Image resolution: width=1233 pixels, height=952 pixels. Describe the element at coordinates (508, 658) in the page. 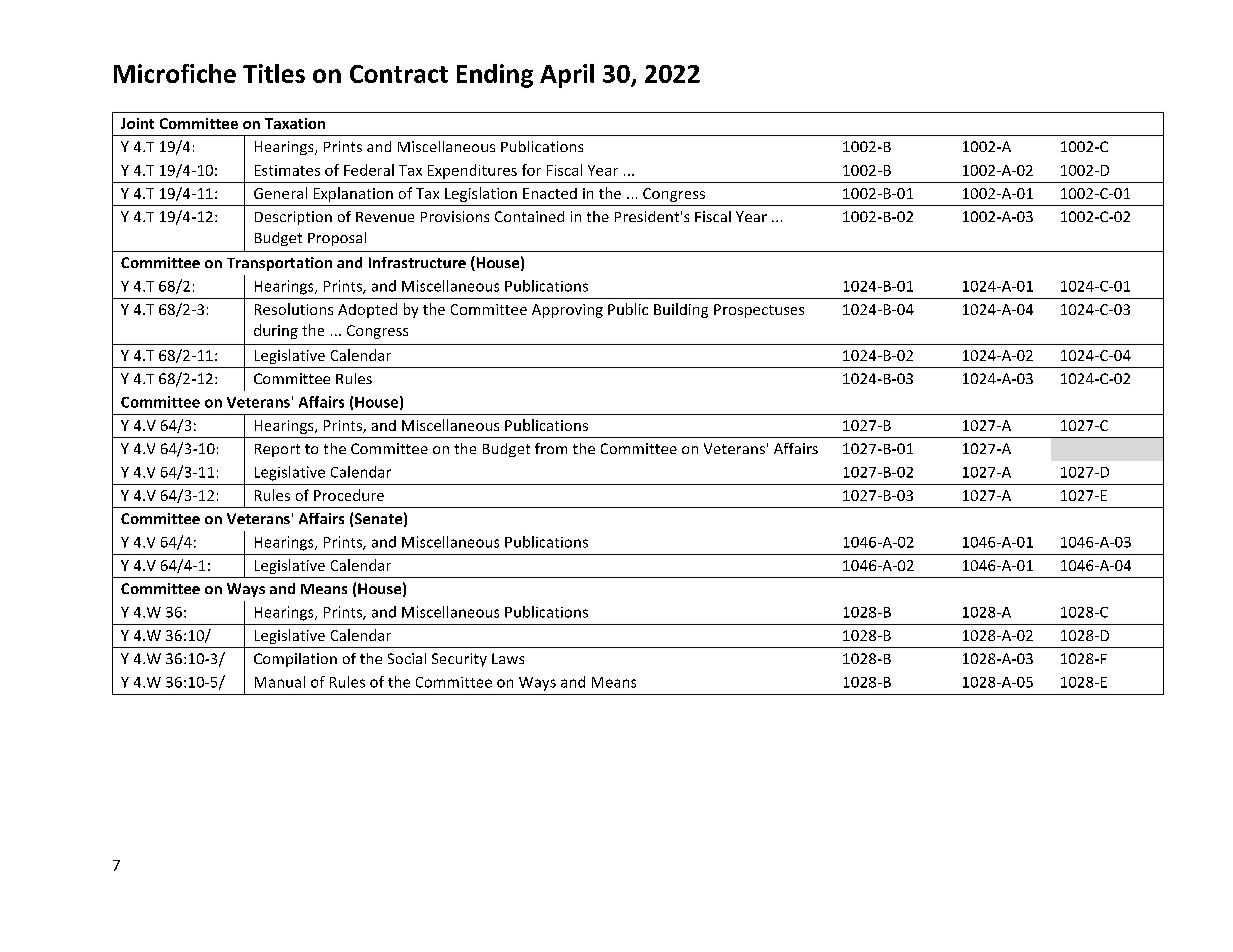

I see `Laws` at that location.
